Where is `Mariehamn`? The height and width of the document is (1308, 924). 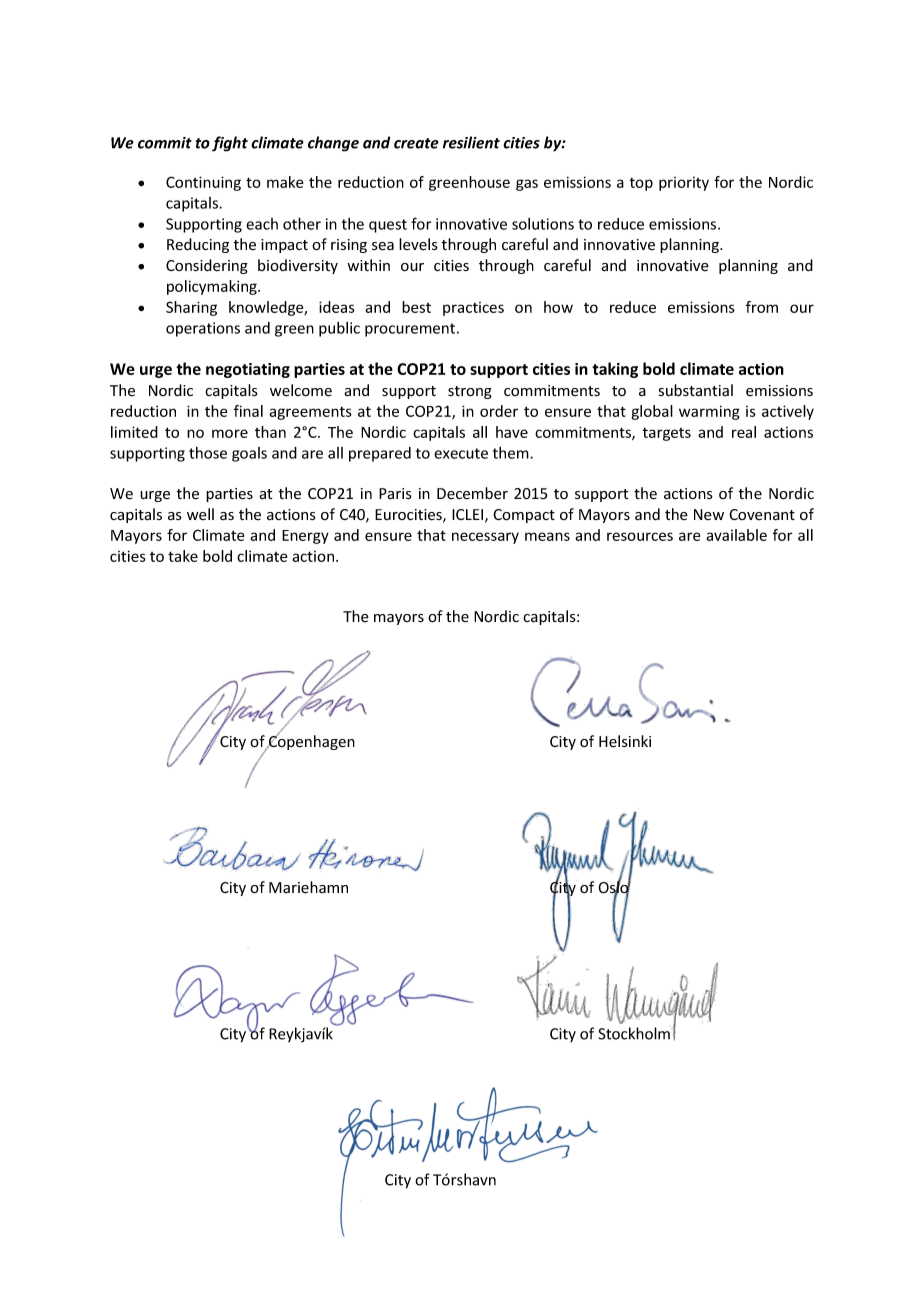
Mariehamn is located at coordinates (308, 887).
